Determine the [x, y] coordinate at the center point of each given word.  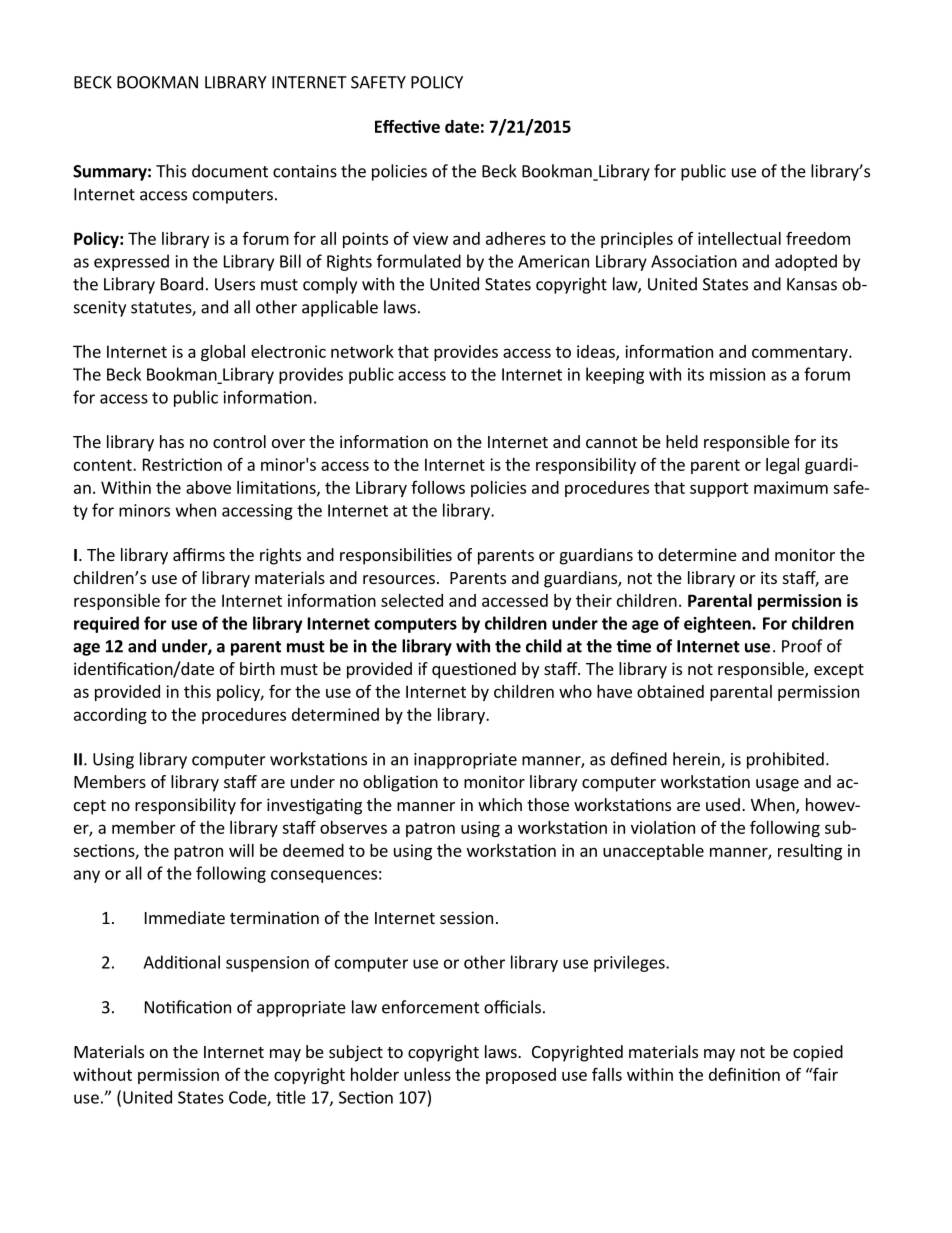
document [230, 171]
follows [438, 487]
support [719, 489]
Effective [407, 126]
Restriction [182, 464]
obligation [400, 783]
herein [697, 760]
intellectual [739, 238]
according [110, 716]
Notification [188, 1007]
